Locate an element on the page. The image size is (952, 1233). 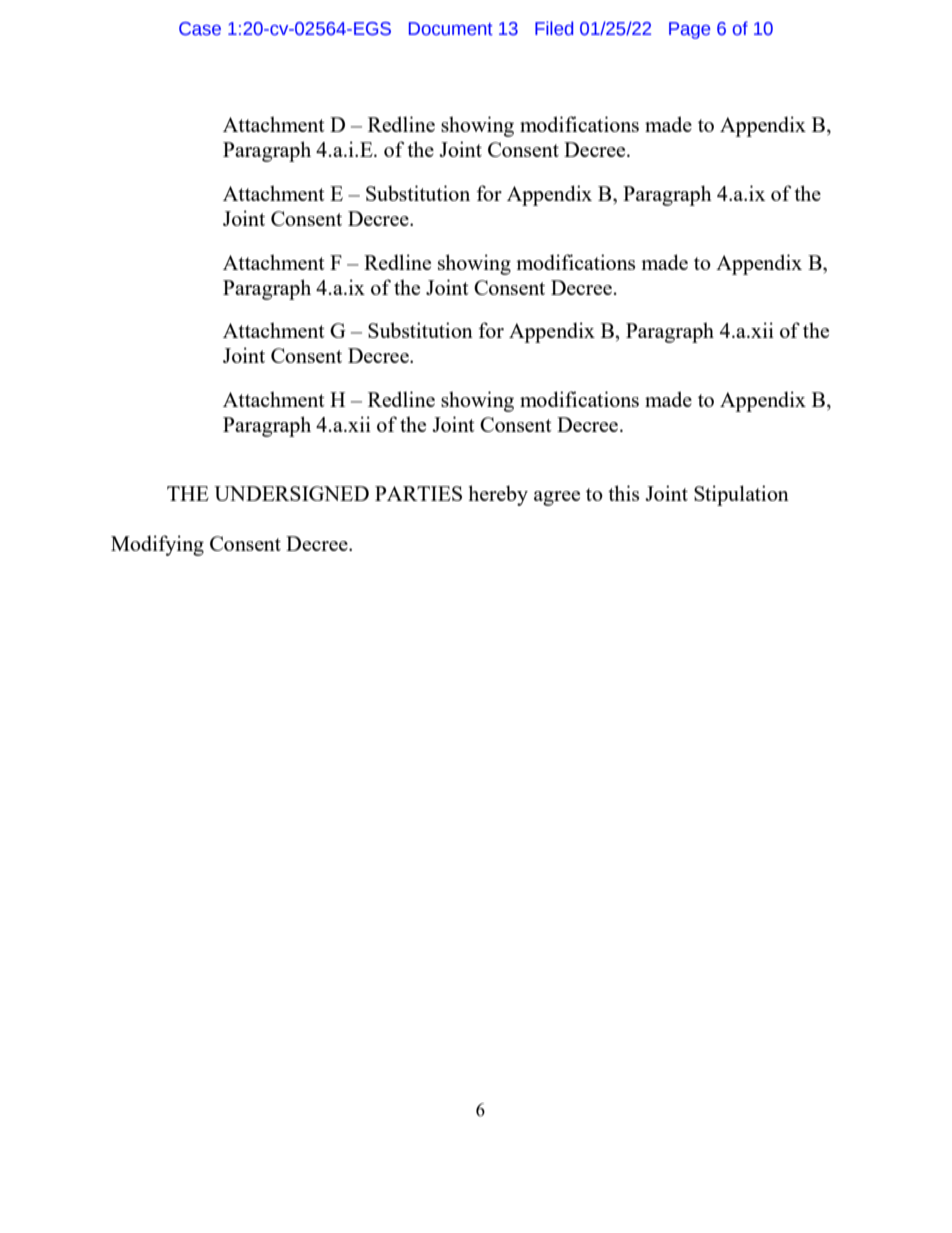
Stipulation is located at coordinates (741, 495).
